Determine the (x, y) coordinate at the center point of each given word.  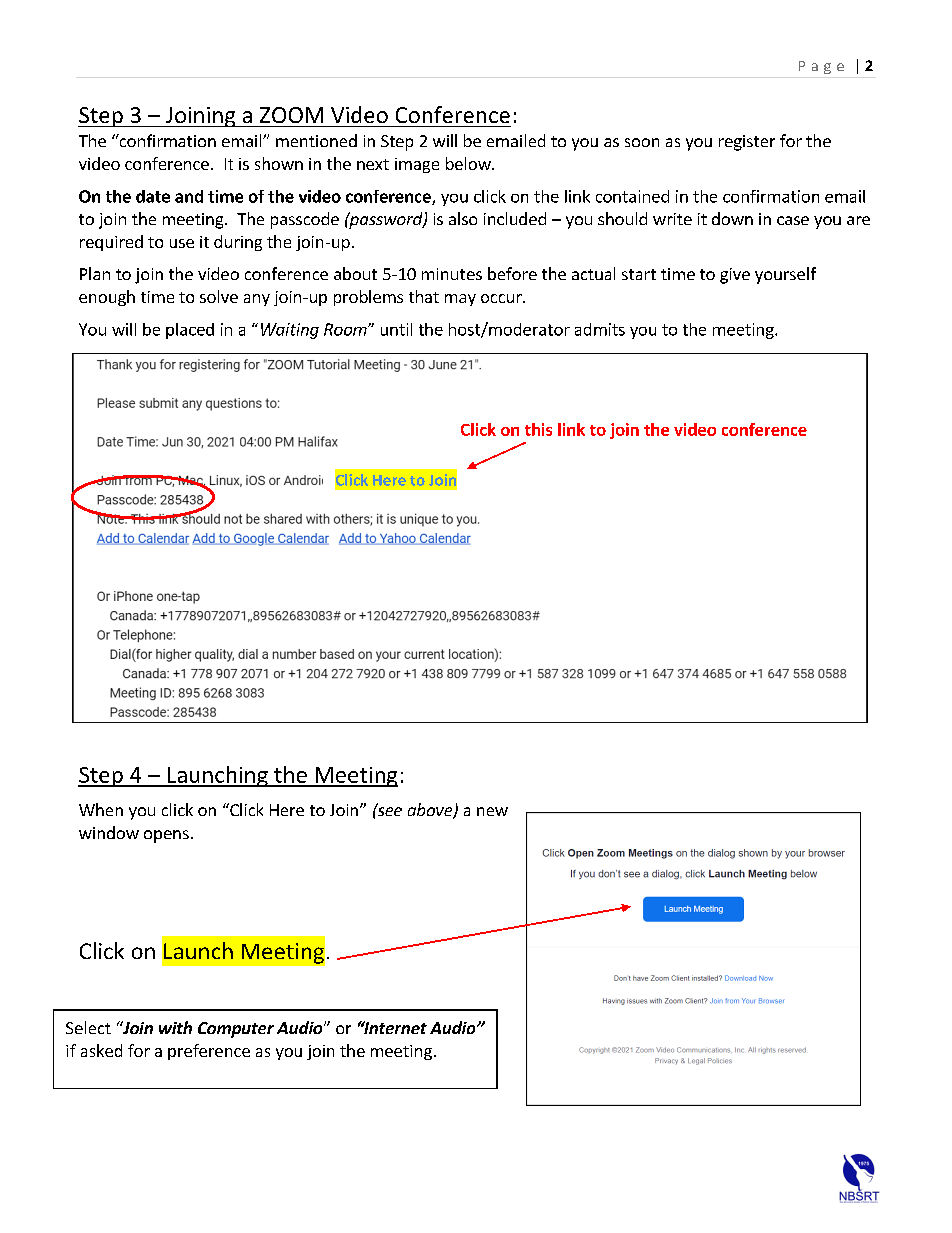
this (538, 429)
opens (166, 836)
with (175, 1027)
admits (600, 329)
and (189, 196)
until (396, 329)
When (101, 809)
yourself (785, 275)
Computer (236, 1030)
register (747, 143)
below (469, 163)
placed (190, 331)
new (492, 811)
